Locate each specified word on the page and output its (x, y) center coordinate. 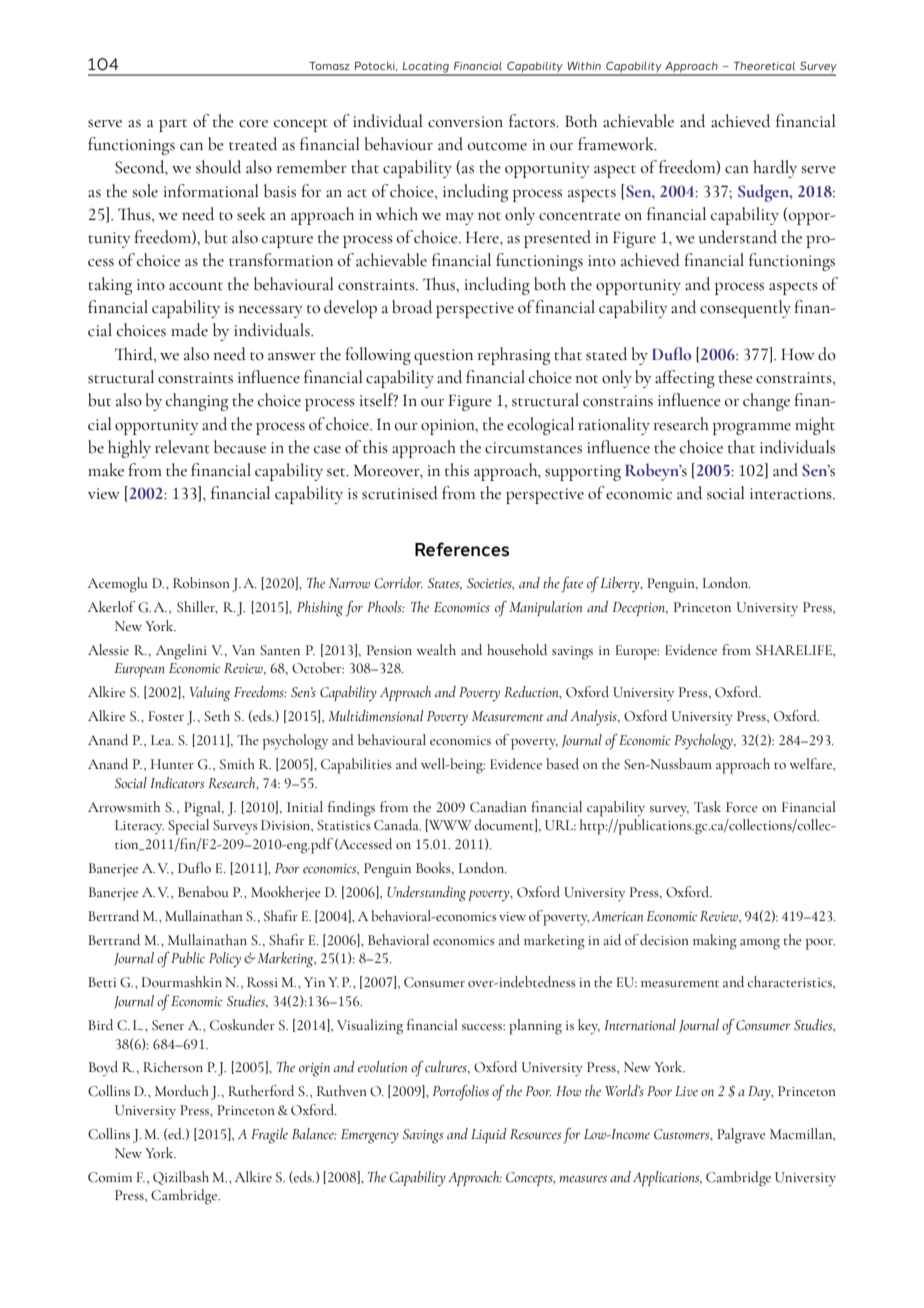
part (173, 125)
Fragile (269, 1136)
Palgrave (741, 1136)
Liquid (489, 1136)
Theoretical (764, 66)
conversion (465, 122)
